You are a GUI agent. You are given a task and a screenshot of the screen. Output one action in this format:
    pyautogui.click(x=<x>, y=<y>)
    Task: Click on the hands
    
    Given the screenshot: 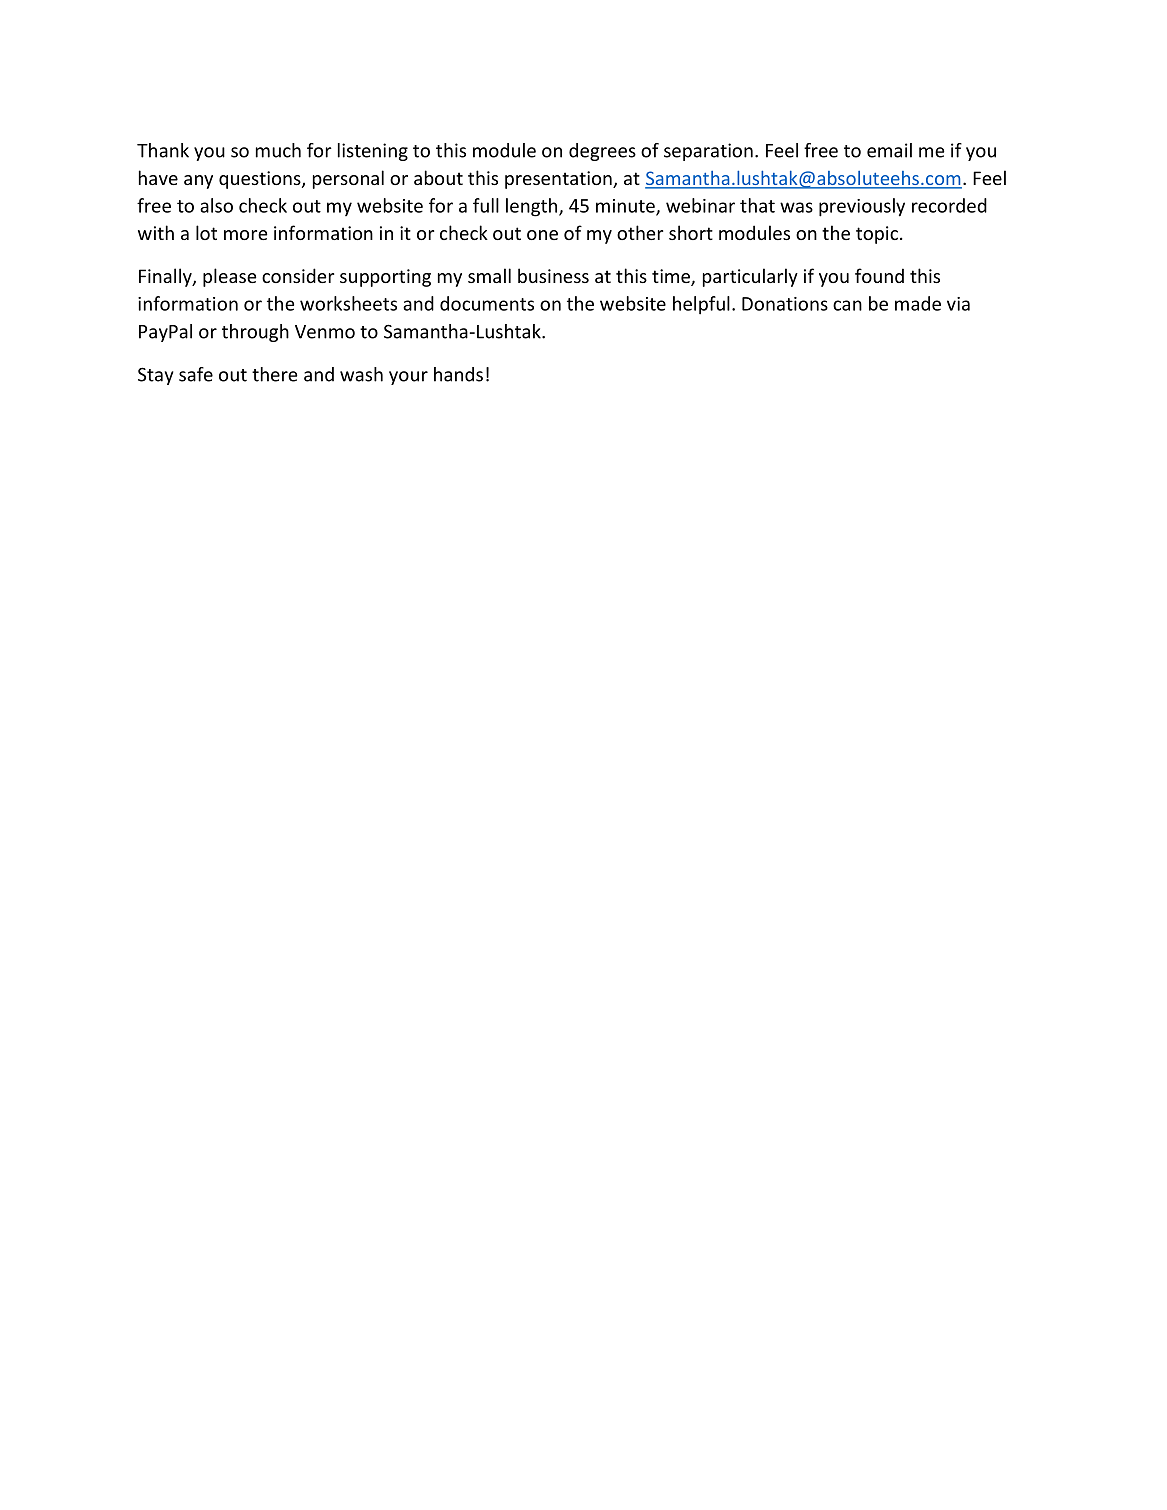 What is the action you would take?
    pyautogui.click(x=458, y=374)
